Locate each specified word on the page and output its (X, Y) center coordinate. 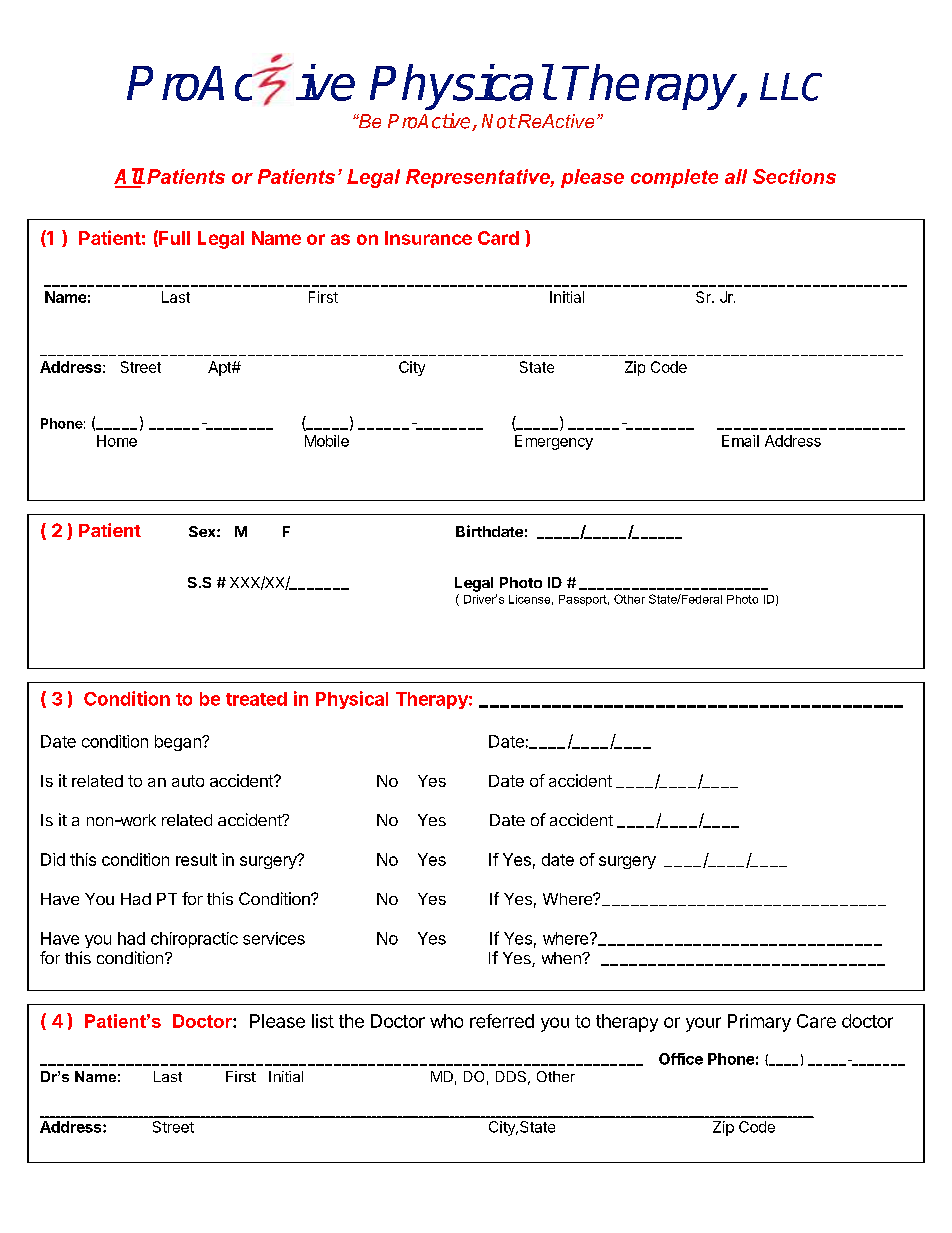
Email (740, 441)
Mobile (327, 441)
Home (117, 441)
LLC (791, 87)
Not (499, 121)
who (446, 1021)
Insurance (428, 238)
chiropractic (194, 940)
